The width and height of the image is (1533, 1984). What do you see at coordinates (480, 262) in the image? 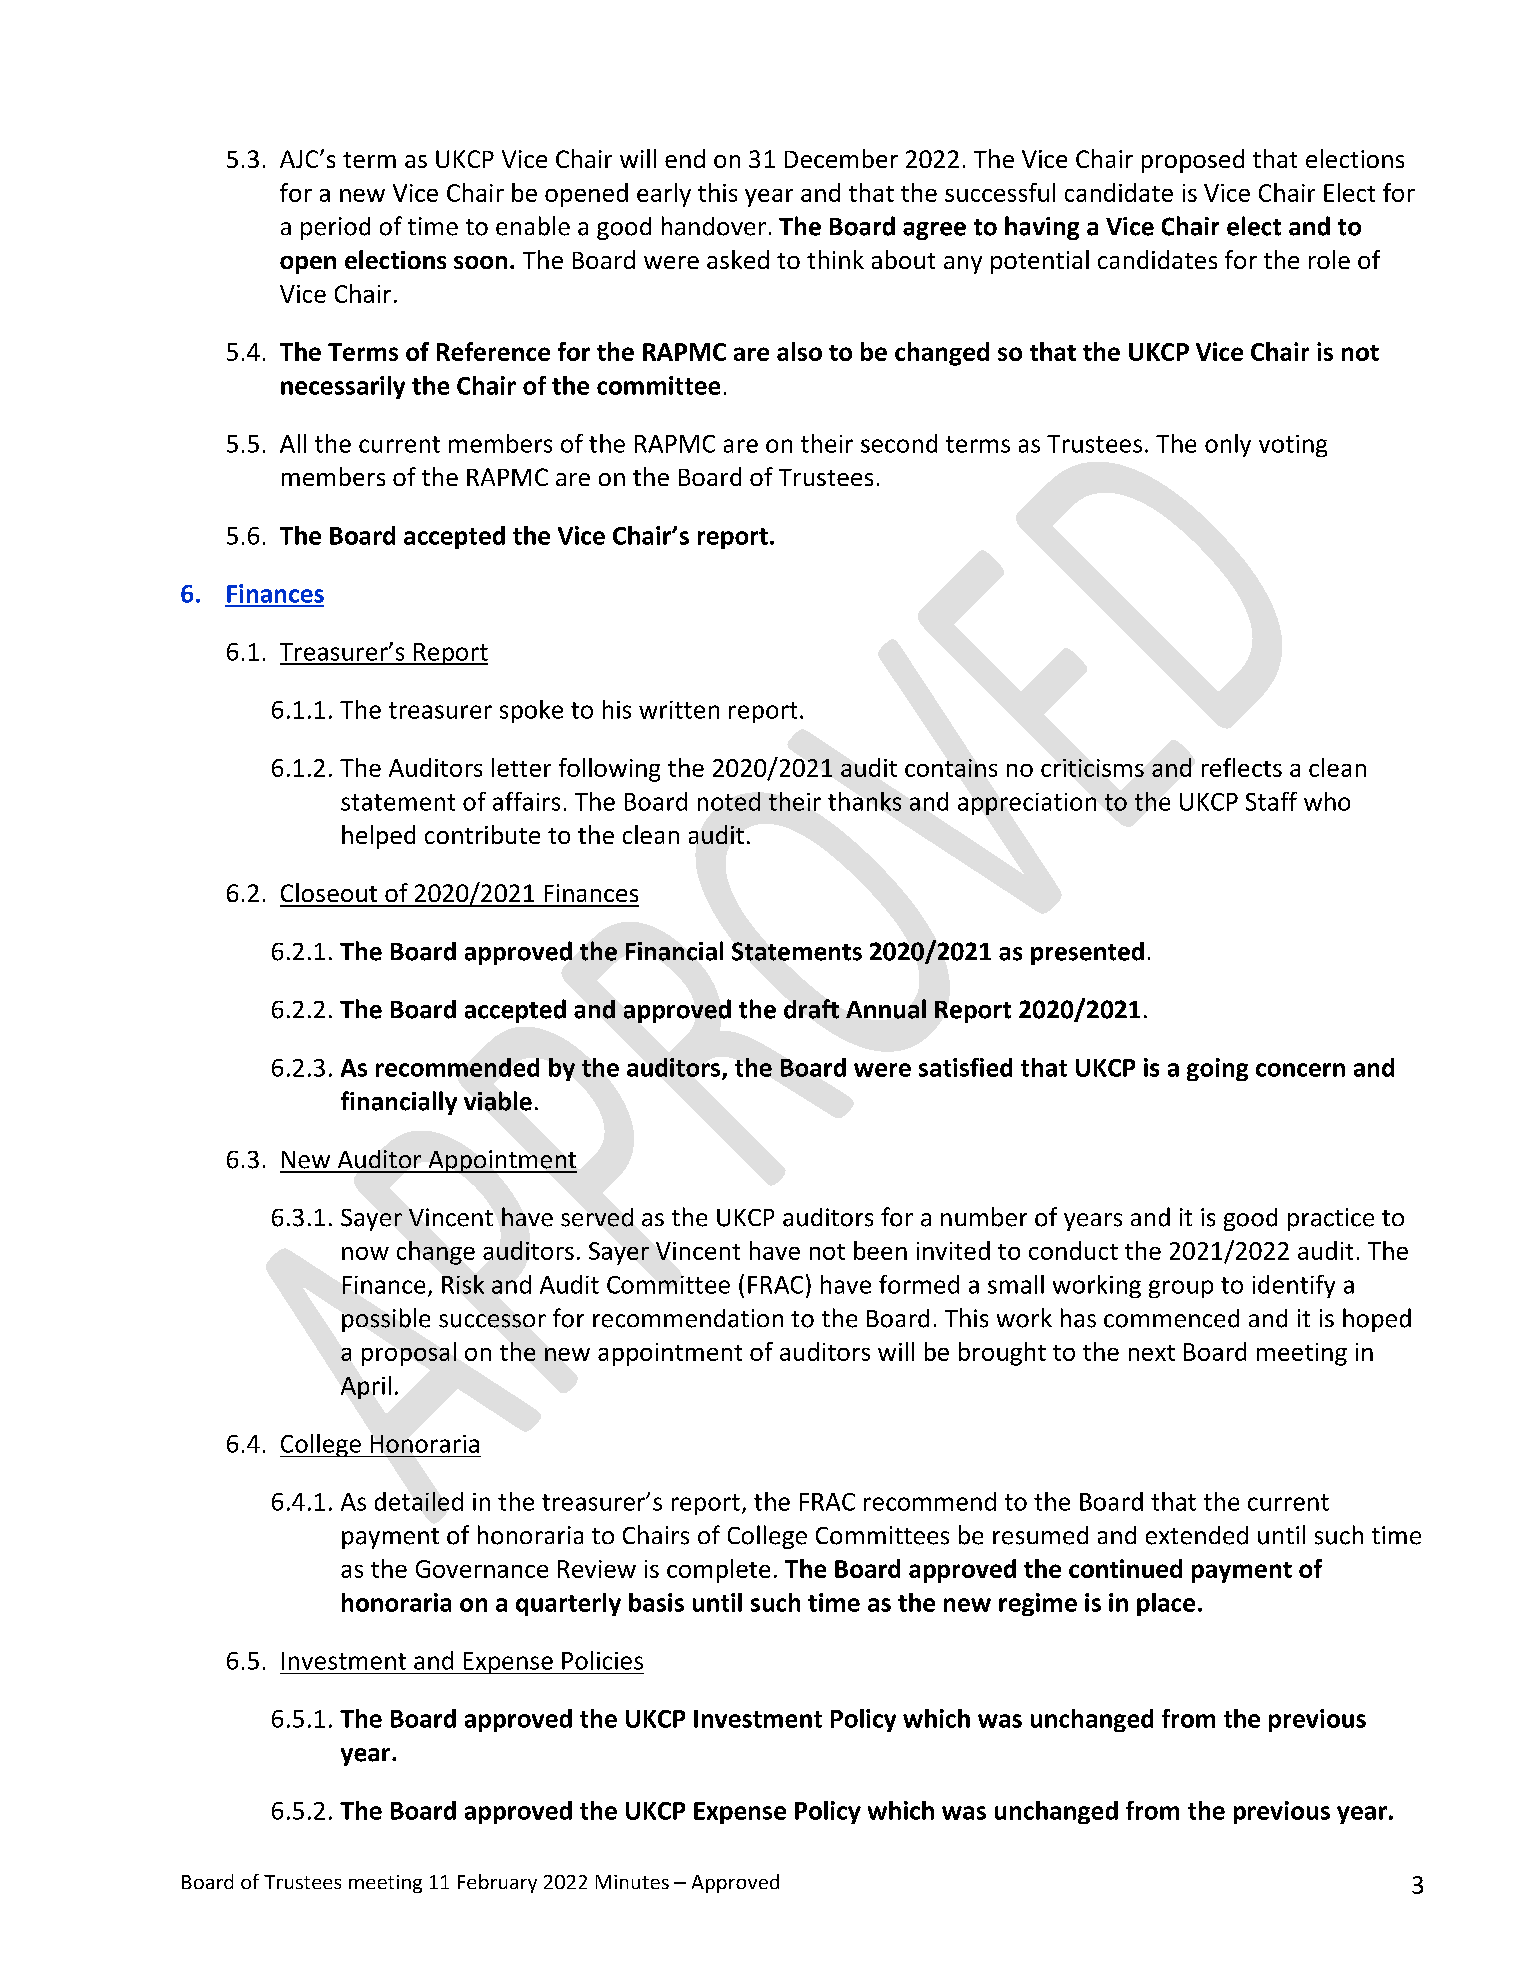
I see `soon` at bounding box center [480, 262].
